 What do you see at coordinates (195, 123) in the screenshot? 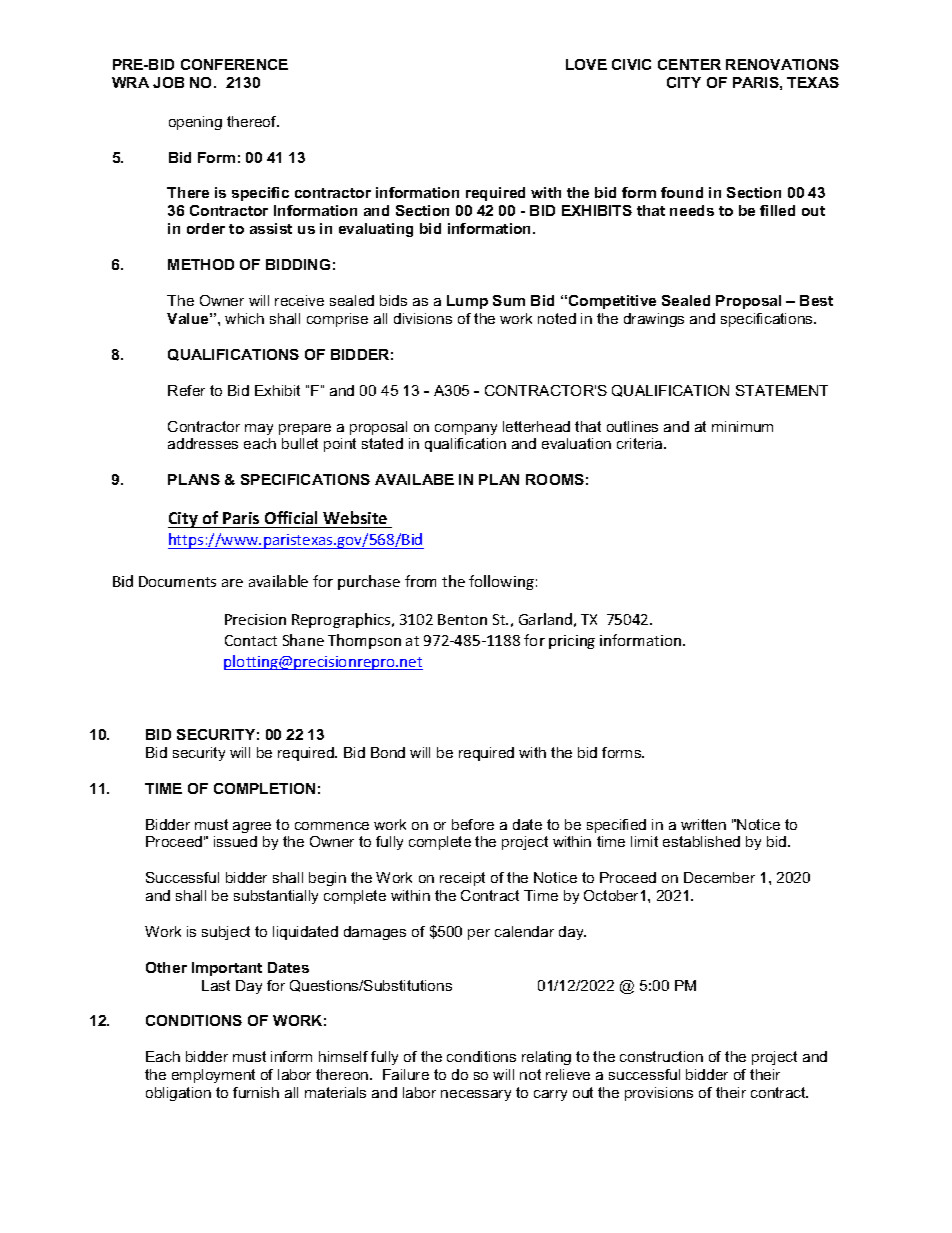
I see `opening` at bounding box center [195, 123].
